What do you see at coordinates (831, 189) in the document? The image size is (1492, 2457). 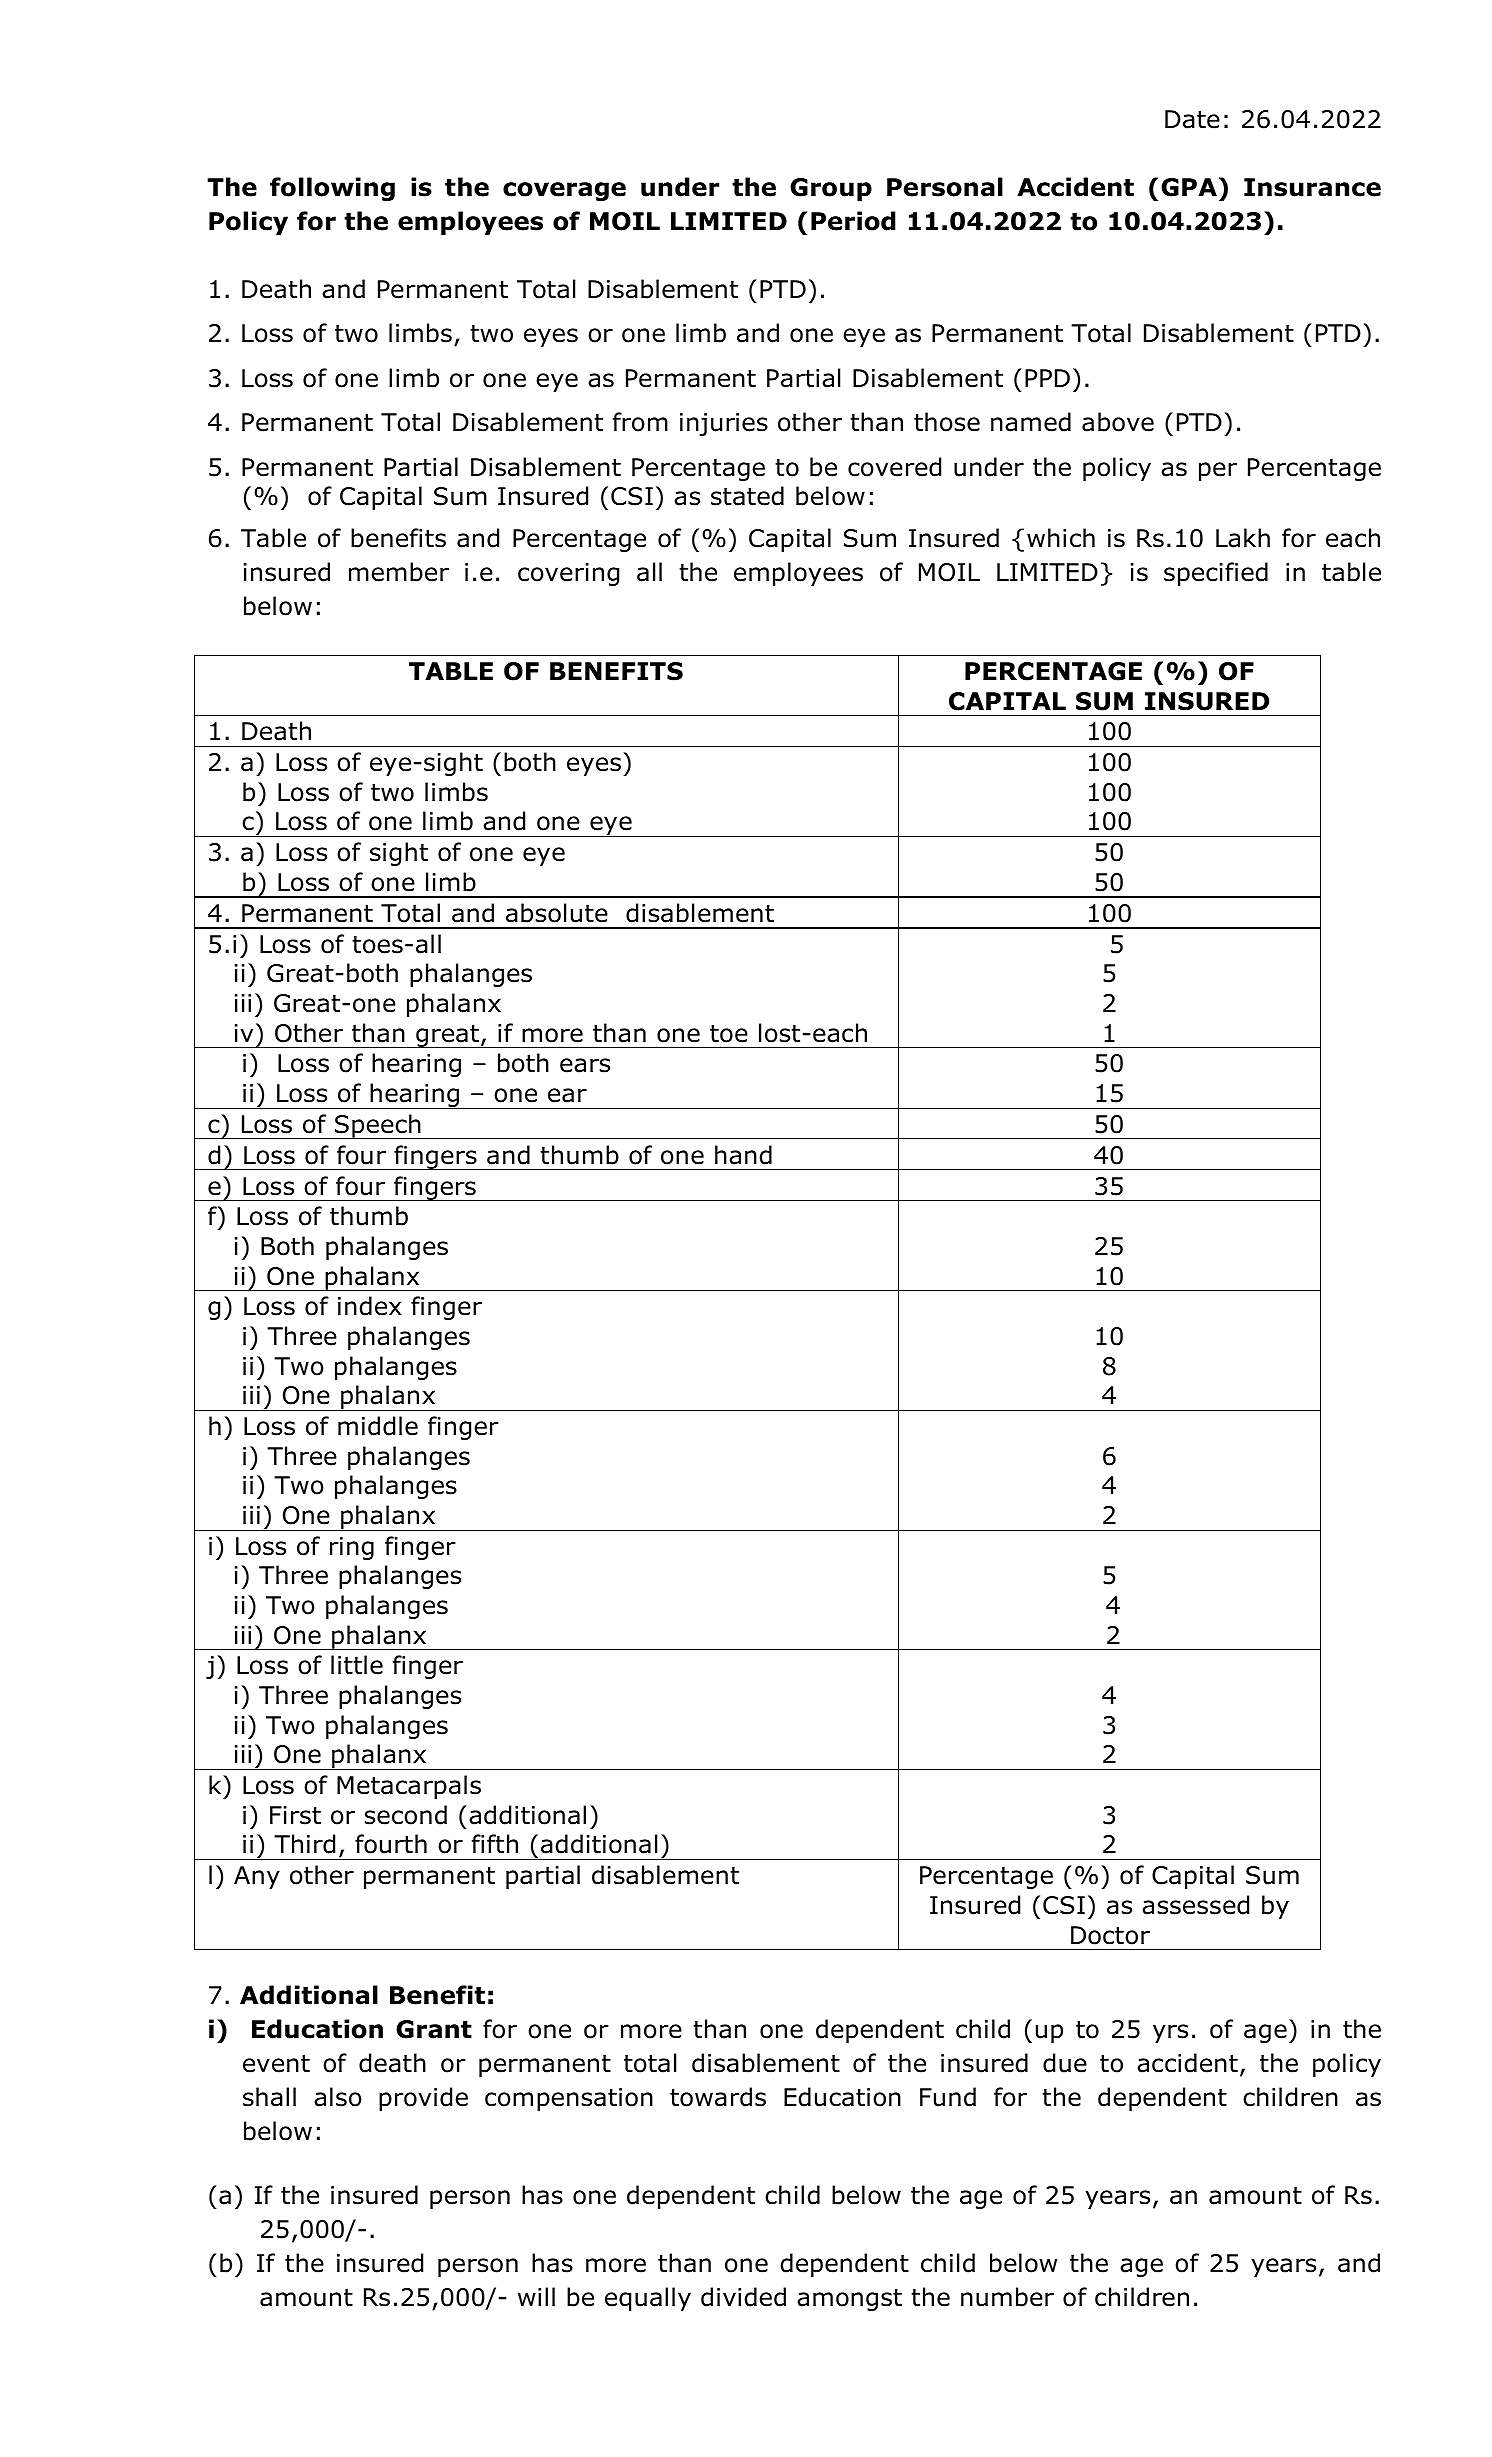 I see `Group` at bounding box center [831, 189].
